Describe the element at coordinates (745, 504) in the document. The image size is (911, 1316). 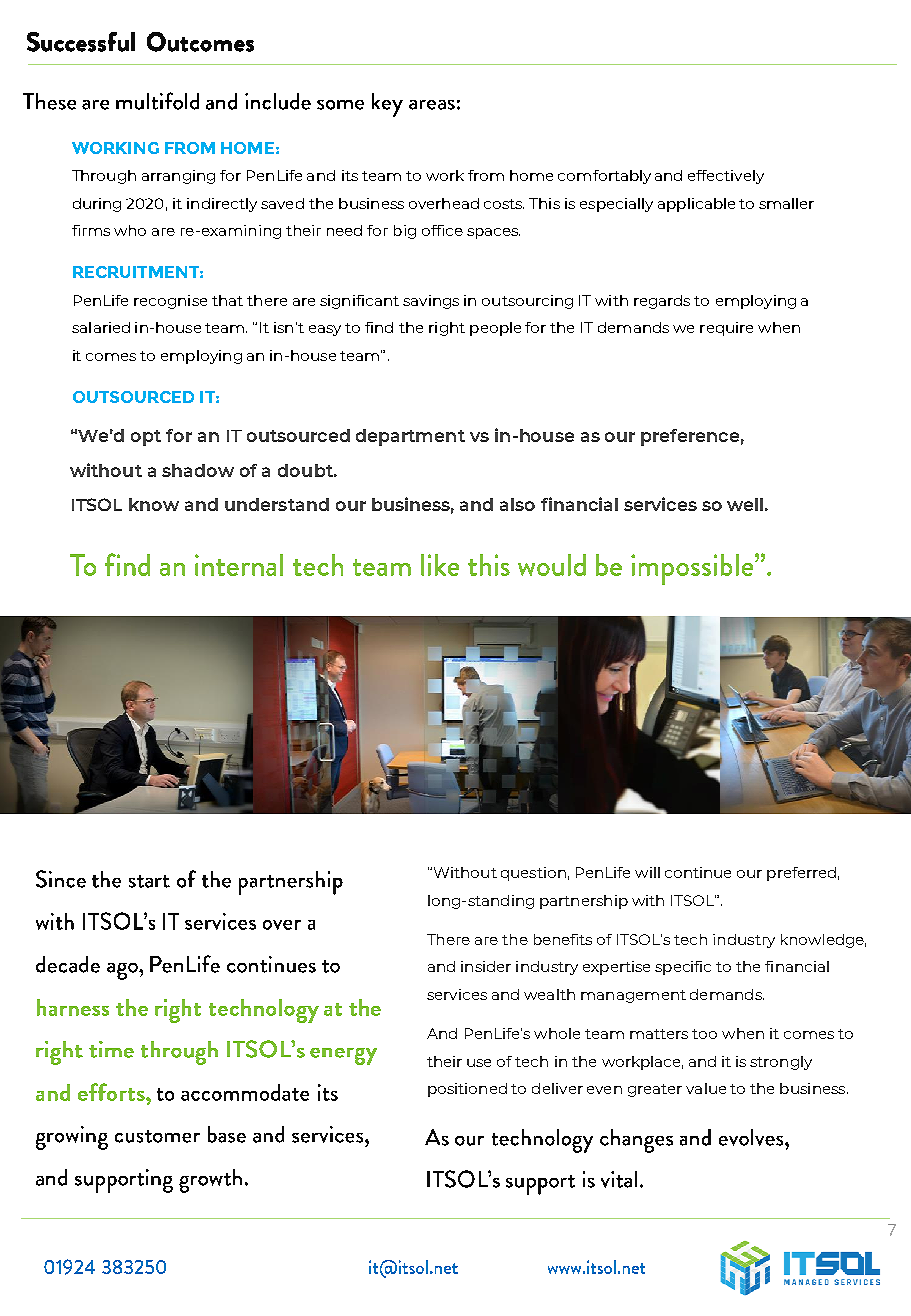
I see `well` at that location.
